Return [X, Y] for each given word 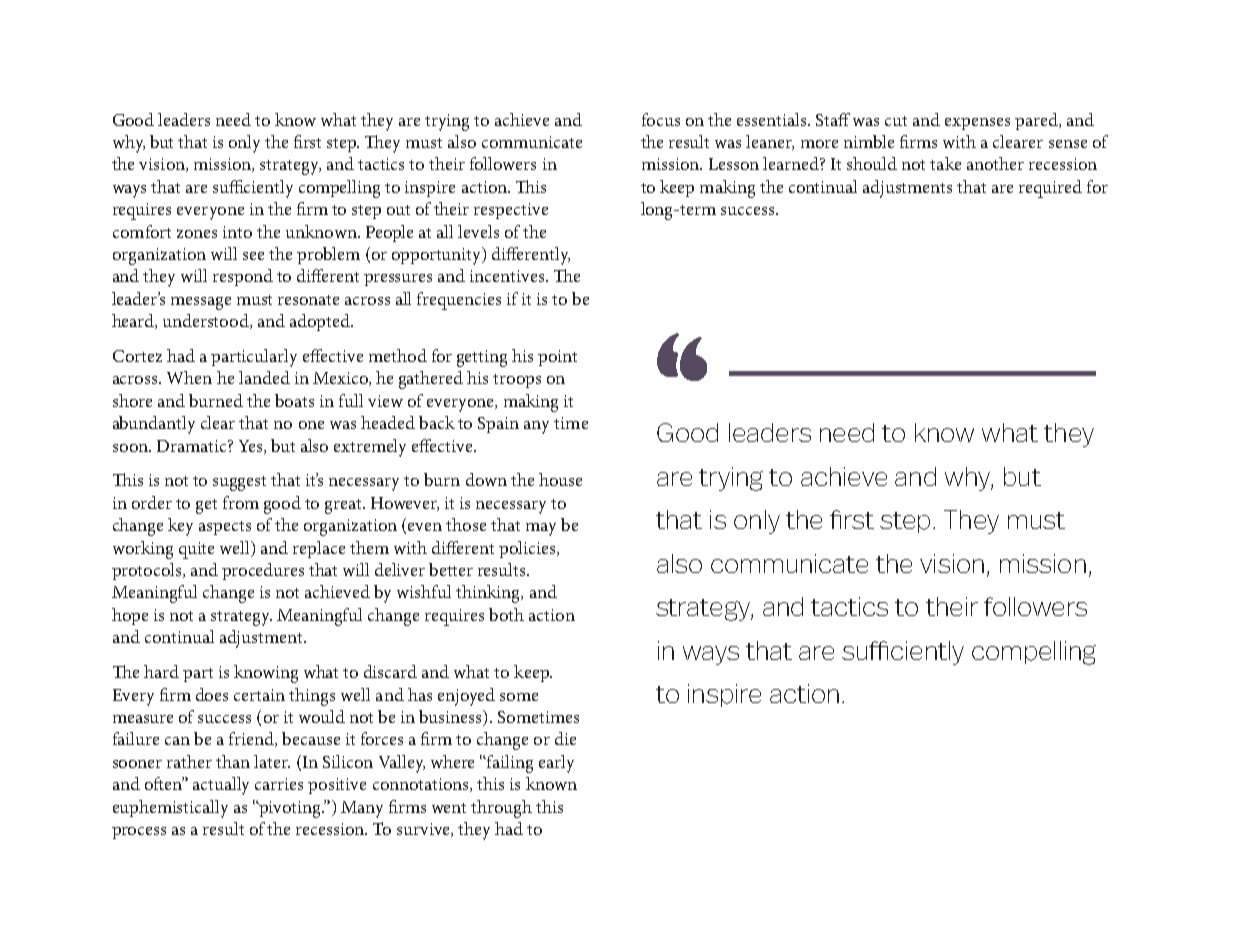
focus [661, 119]
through [501, 809]
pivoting [290, 809]
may [541, 529]
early [556, 764]
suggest [239, 483]
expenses [977, 124]
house [560, 479]
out [398, 210]
